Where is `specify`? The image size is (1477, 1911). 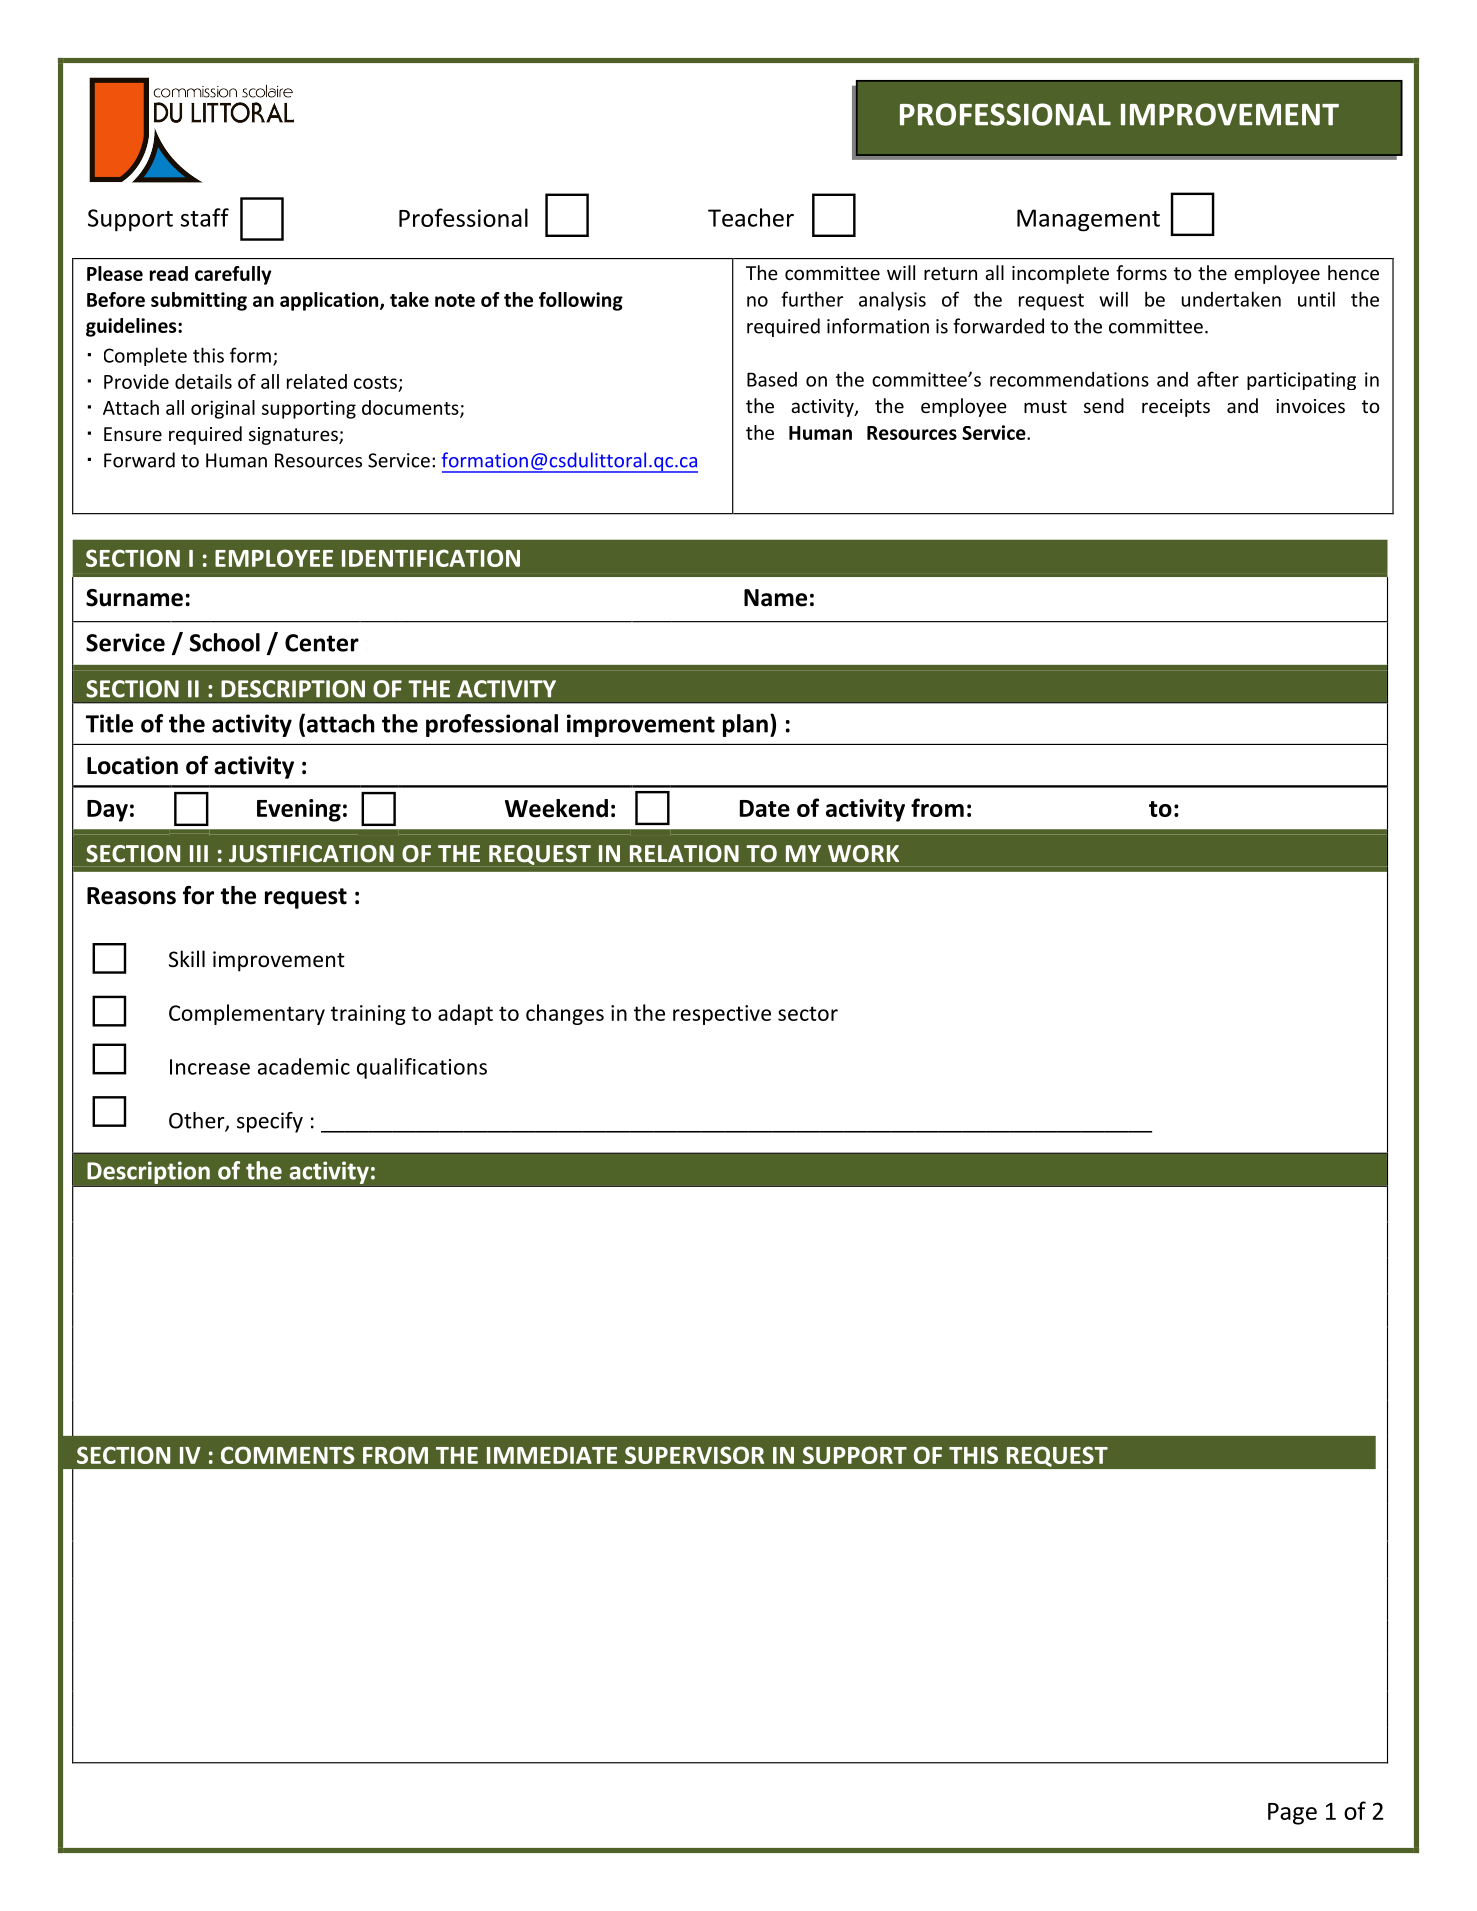
specify is located at coordinates (270, 1122).
